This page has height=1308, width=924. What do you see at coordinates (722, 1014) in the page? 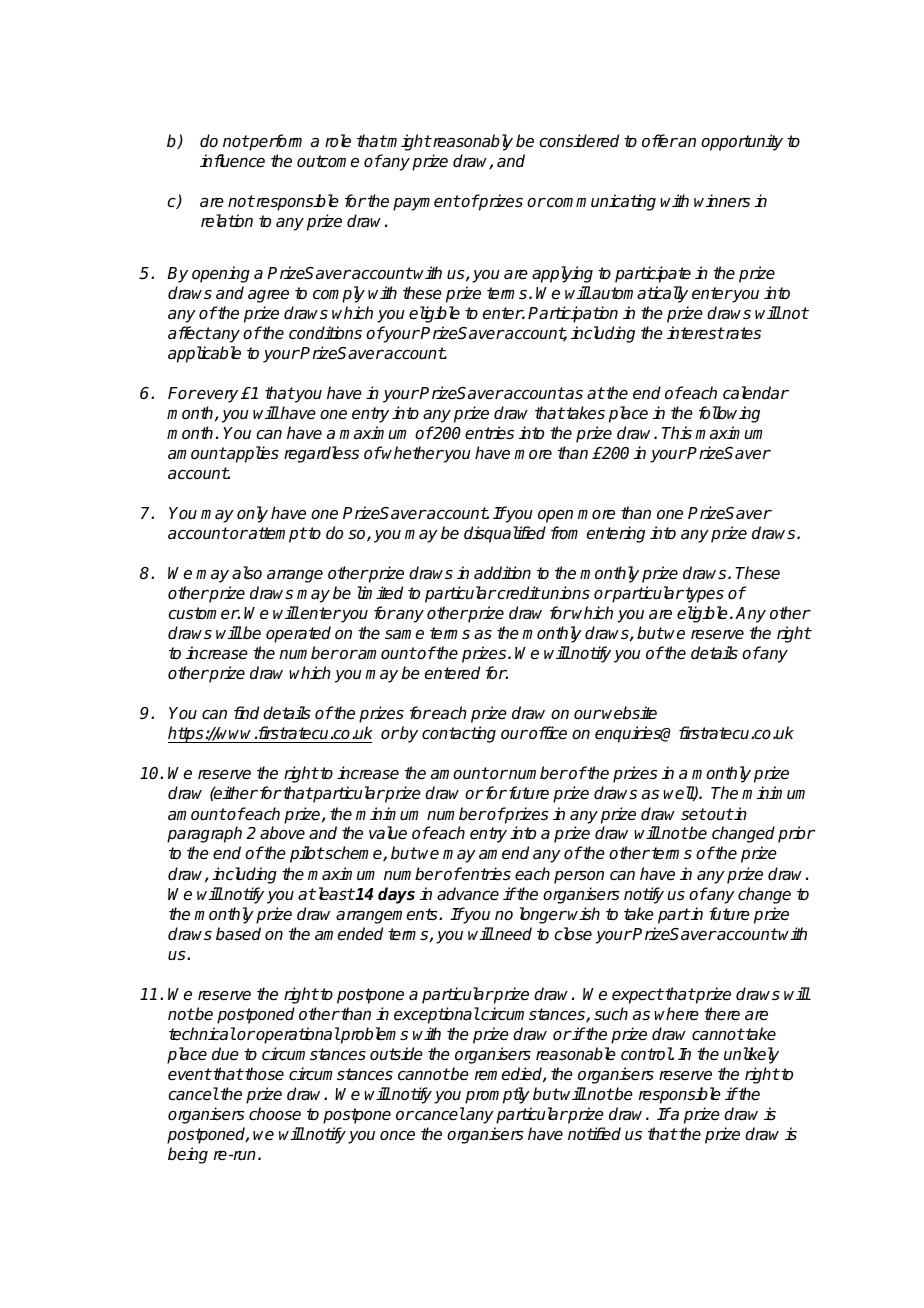
I see `there` at bounding box center [722, 1014].
